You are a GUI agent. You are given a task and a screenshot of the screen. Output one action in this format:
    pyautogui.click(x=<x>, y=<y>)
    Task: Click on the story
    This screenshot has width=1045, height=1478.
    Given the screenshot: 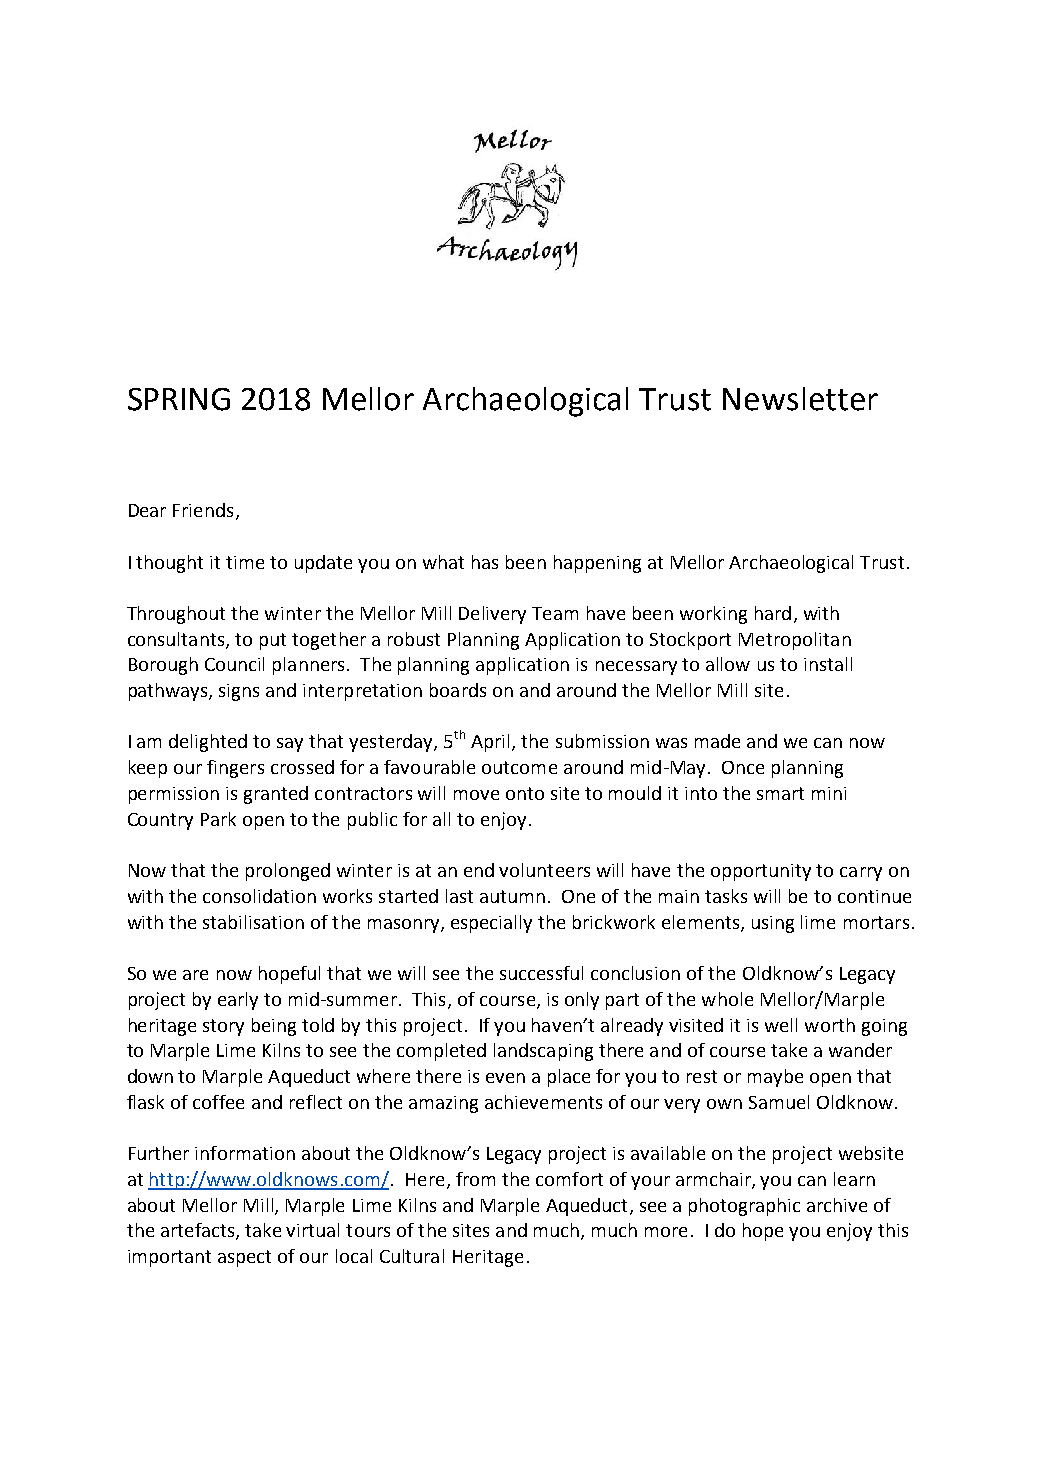 What is the action you would take?
    pyautogui.click(x=223, y=1027)
